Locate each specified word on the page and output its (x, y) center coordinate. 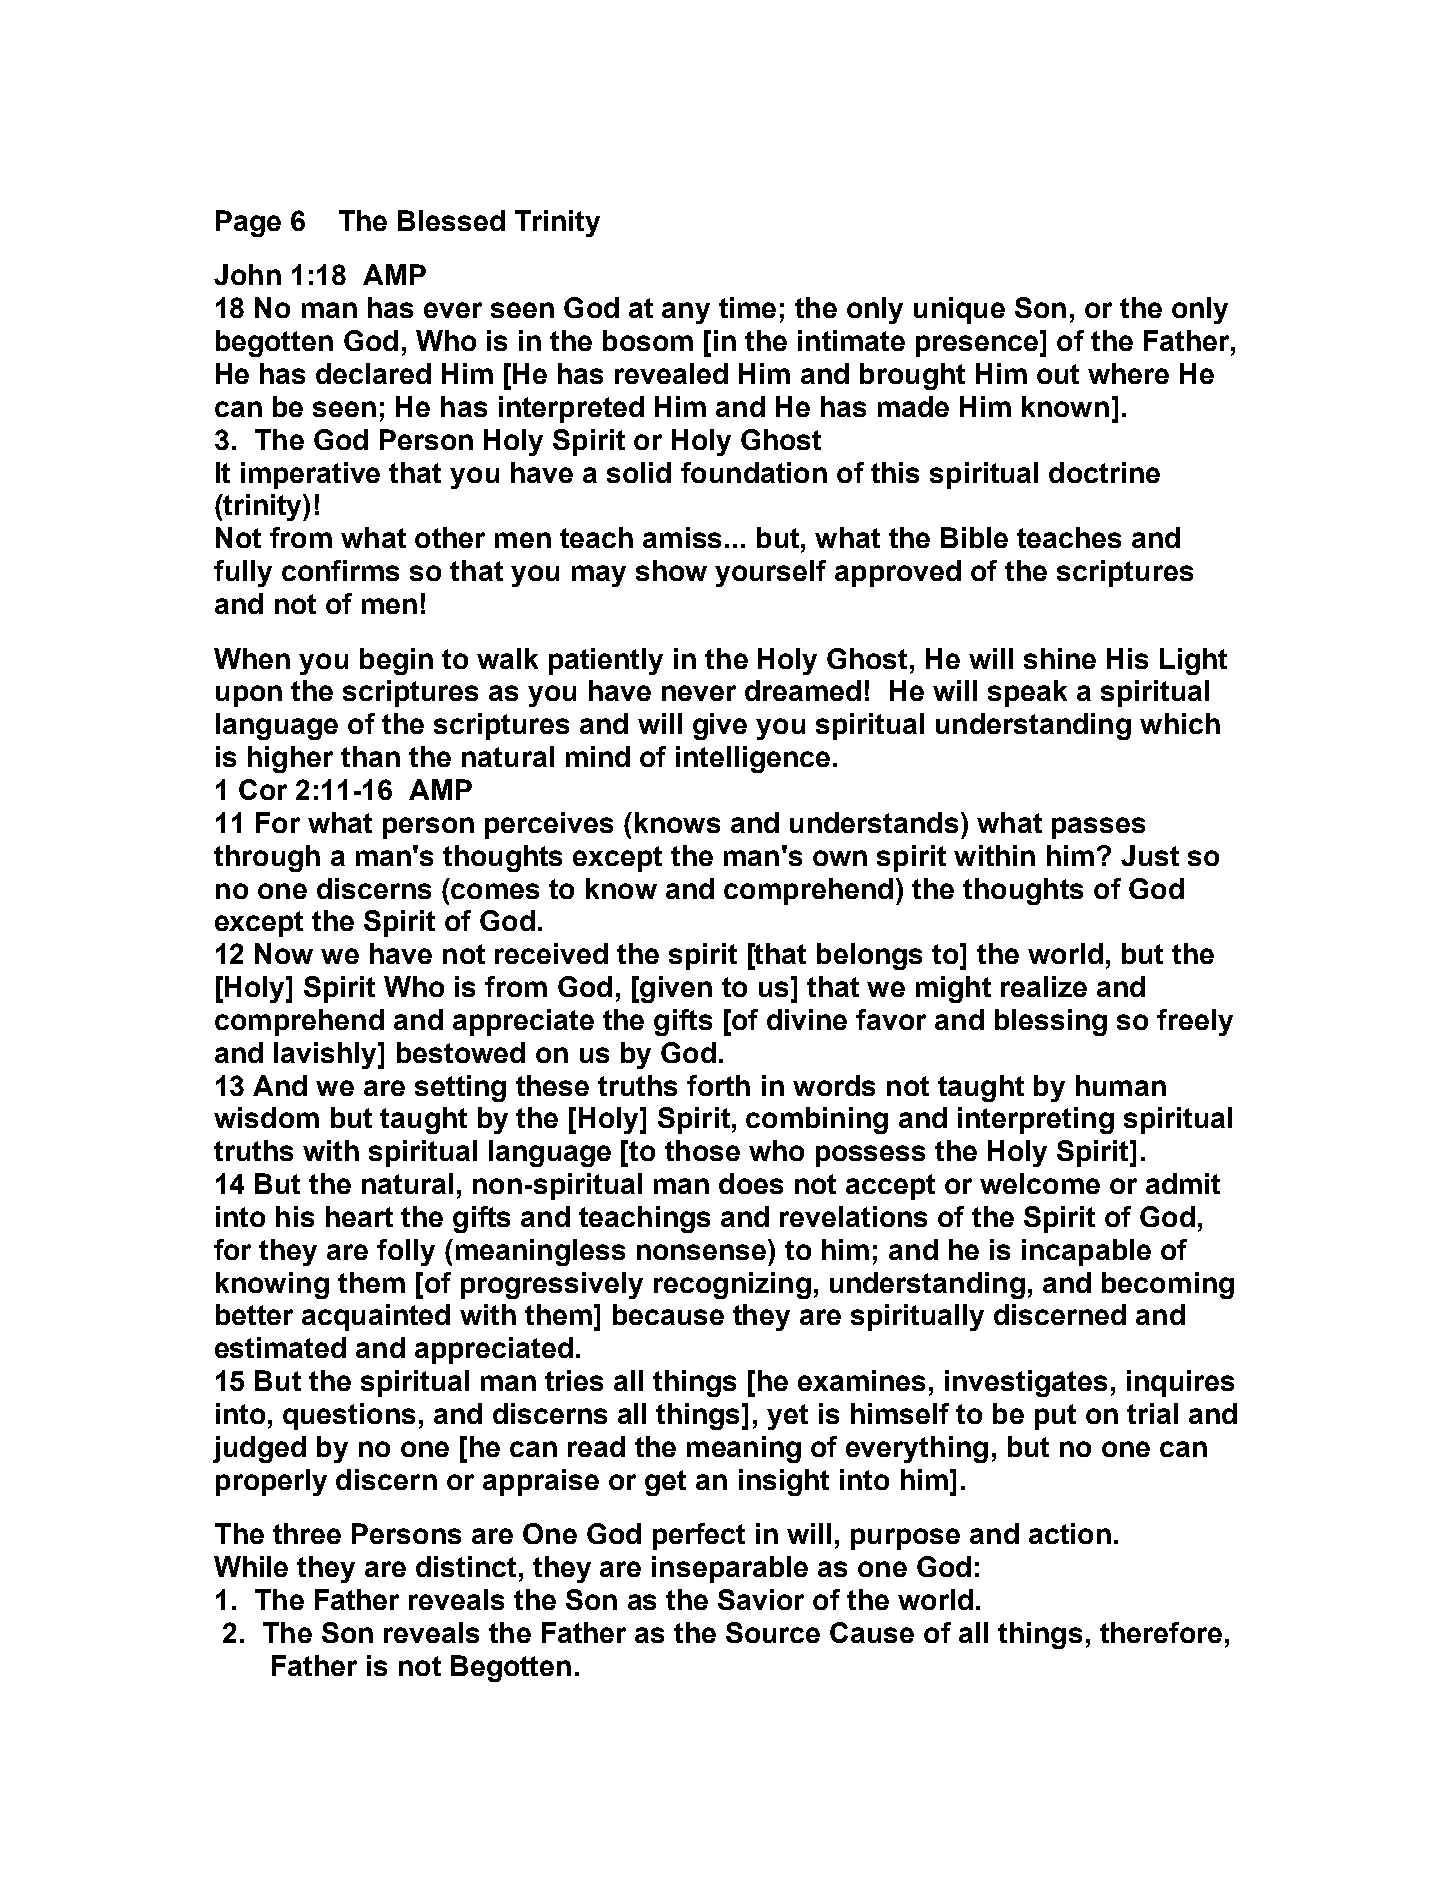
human (1121, 1085)
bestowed (461, 1052)
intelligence (753, 759)
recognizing (732, 1285)
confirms (340, 570)
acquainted (376, 1317)
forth (718, 1085)
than (370, 756)
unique (959, 310)
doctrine (1104, 472)
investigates (1026, 1383)
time (747, 307)
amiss (682, 537)
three (307, 1533)
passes (1098, 828)
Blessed (451, 220)
